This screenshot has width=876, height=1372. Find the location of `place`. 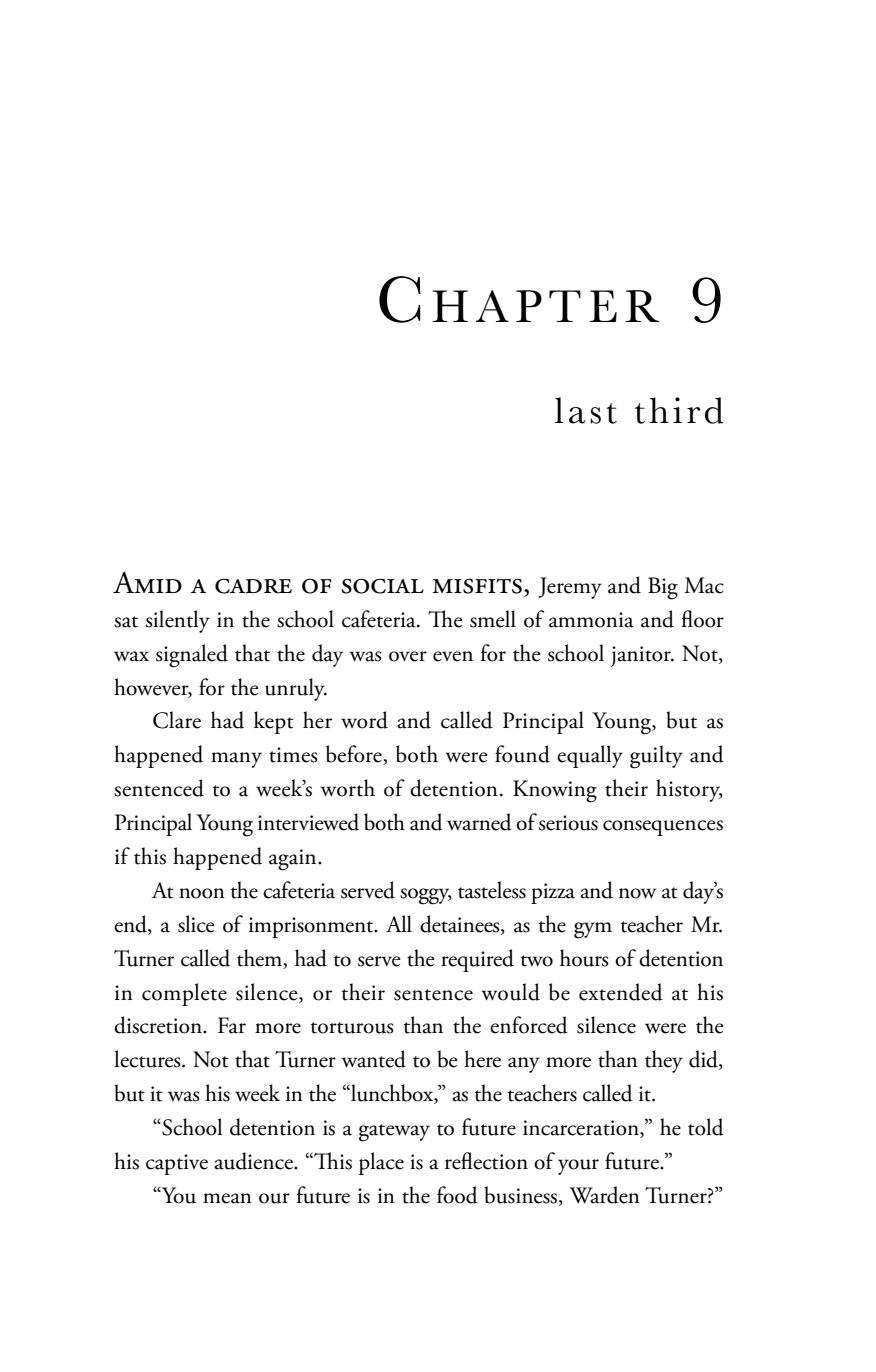

place is located at coordinates (381, 1163).
